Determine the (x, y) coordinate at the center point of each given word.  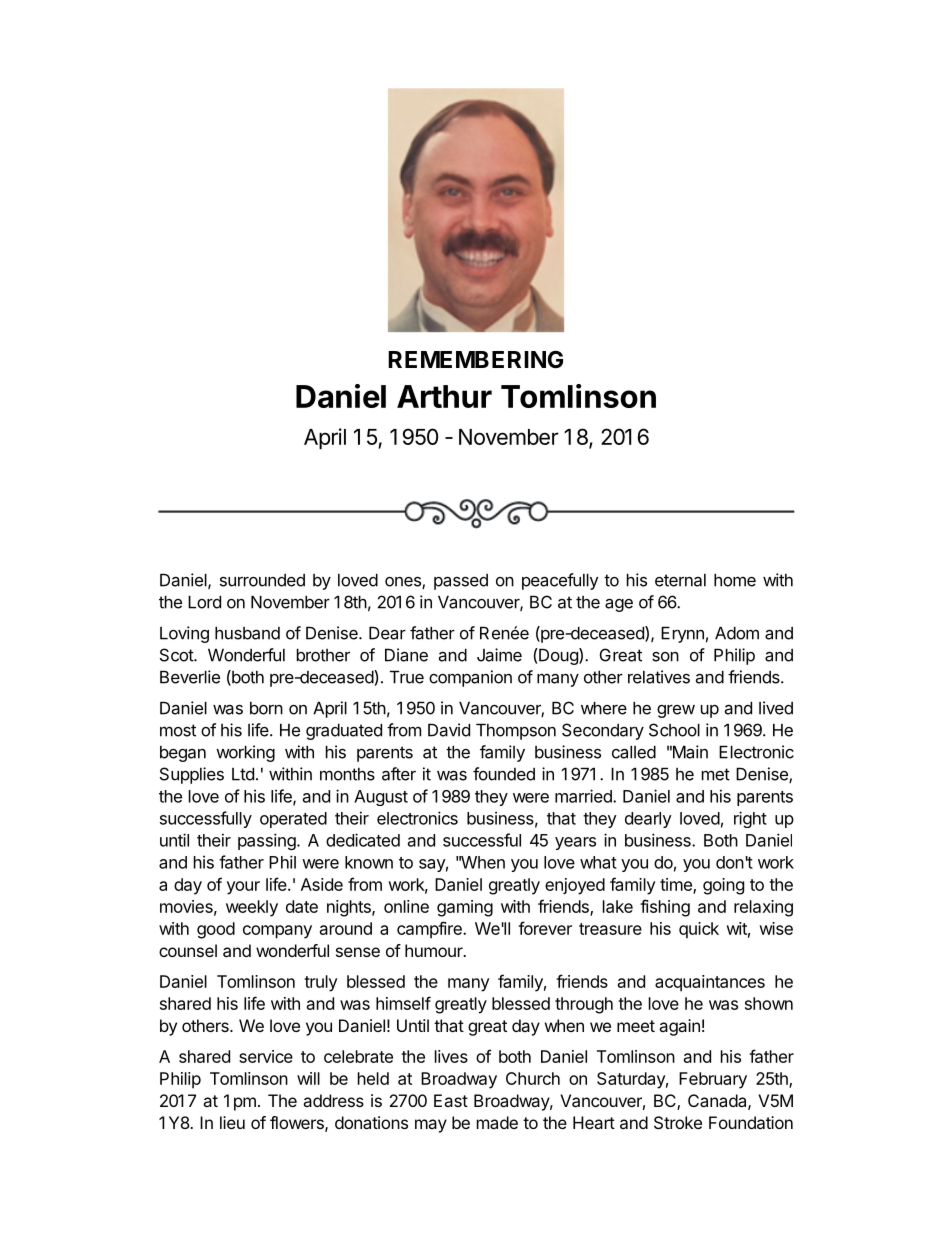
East (451, 1100)
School (674, 730)
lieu (232, 1122)
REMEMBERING (475, 360)
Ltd (243, 774)
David (449, 730)
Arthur (444, 396)
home (735, 580)
